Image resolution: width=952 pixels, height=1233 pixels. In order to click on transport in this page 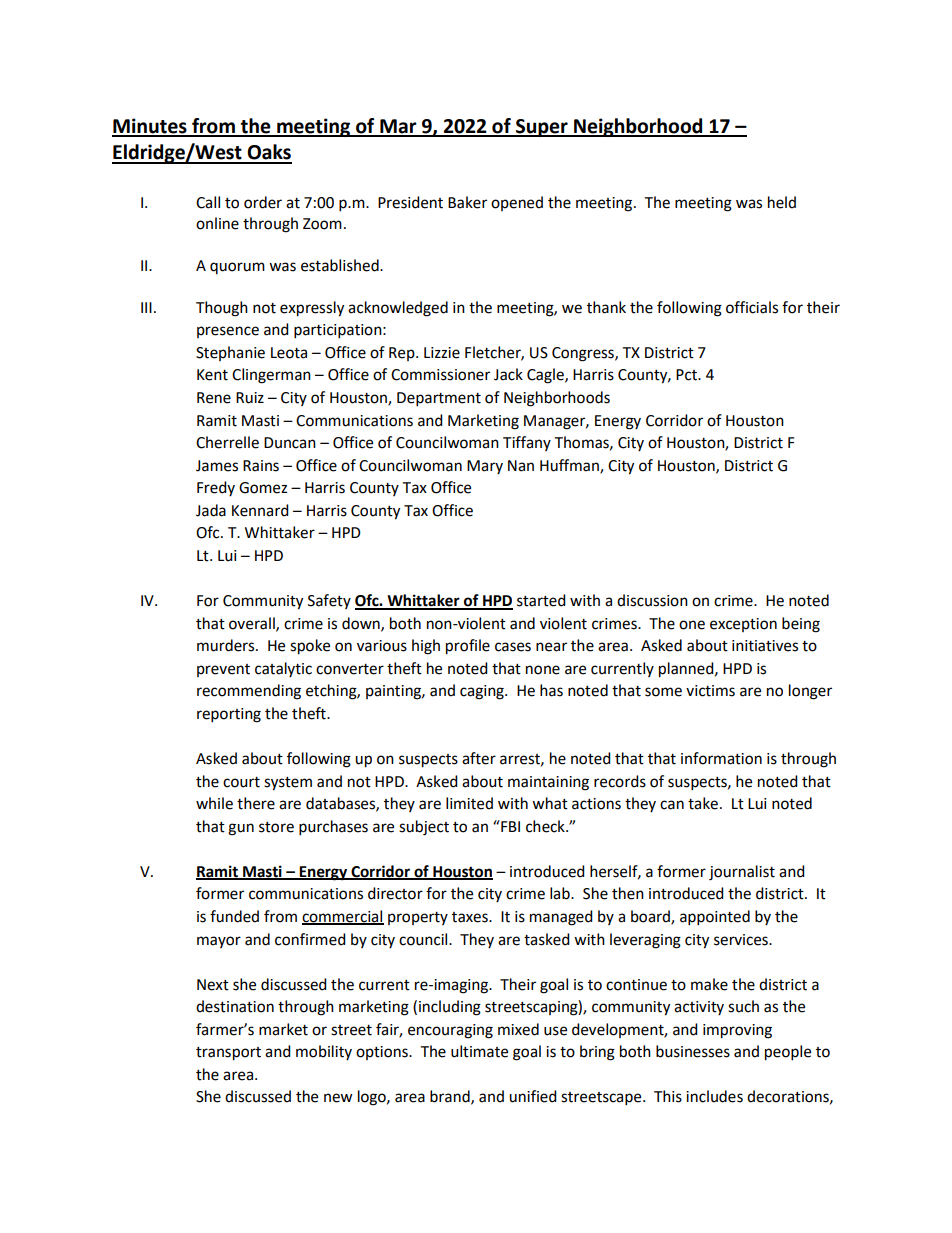, I will do `click(228, 1054)`.
